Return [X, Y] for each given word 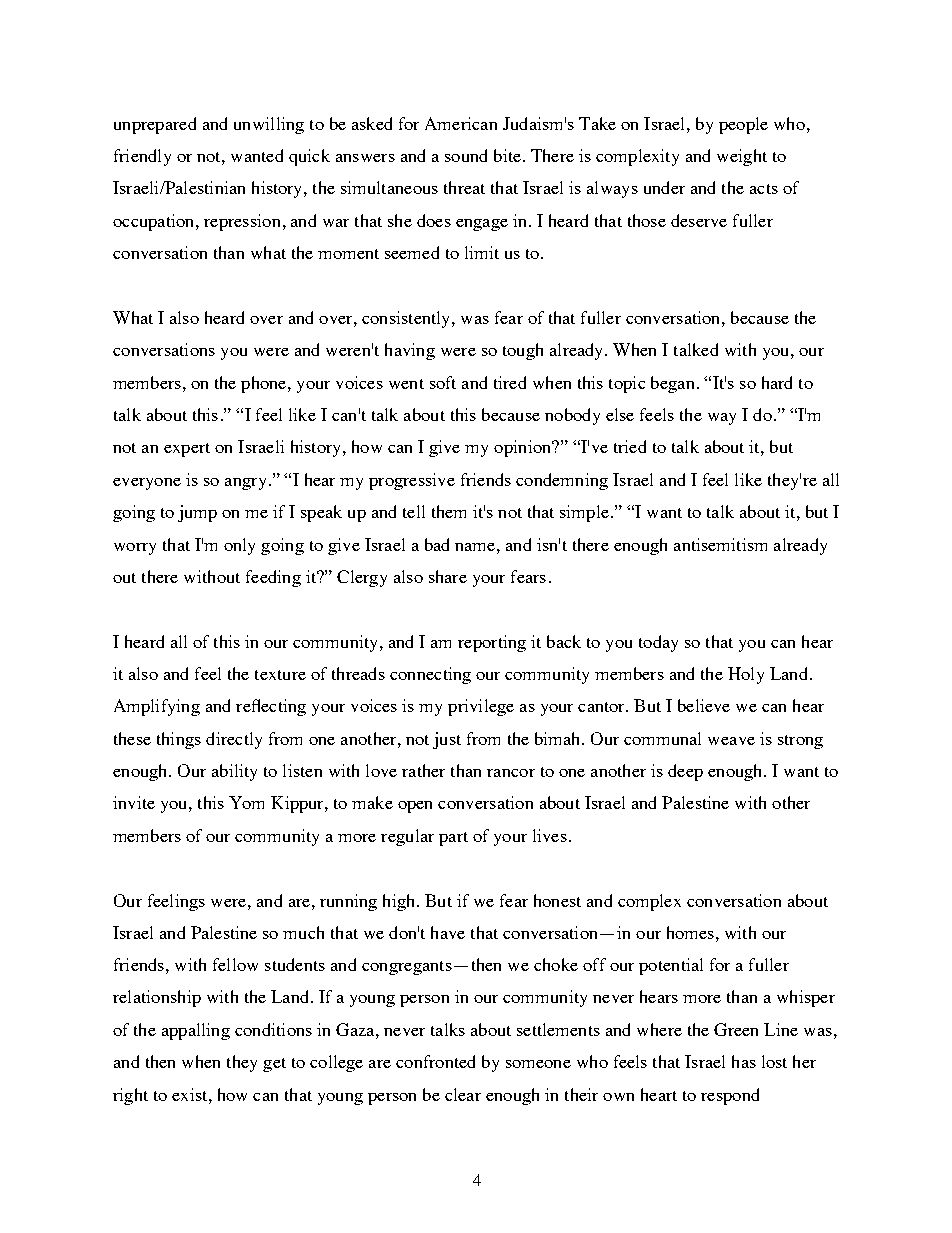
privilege [481, 707]
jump [197, 513]
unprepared [155, 125]
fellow [235, 964]
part [453, 839]
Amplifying [157, 707]
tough [523, 351]
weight [742, 157]
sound [466, 155]
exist [191, 1094]
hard [777, 382]
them [449, 511]
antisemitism [720, 544]
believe [704, 705]
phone [265, 384]
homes [690, 932]
